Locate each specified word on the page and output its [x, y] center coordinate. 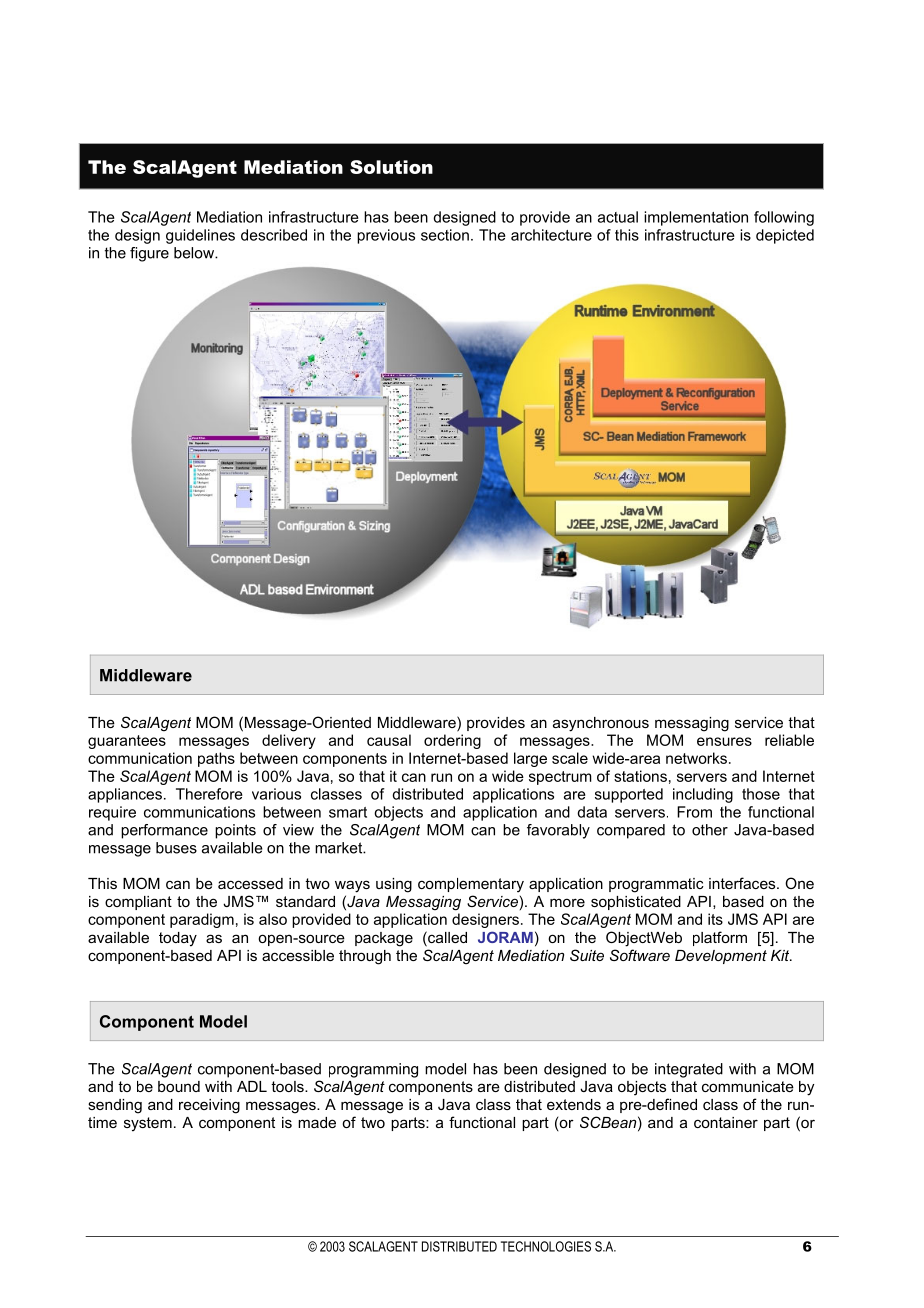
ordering [452, 741]
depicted [785, 236]
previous [386, 236]
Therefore [209, 794]
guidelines [200, 236]
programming [373, 1070]
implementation [696, 218]
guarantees [127, 742]
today [178, 939]
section [445, 235]
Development [721, 957]
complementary [471, 885]
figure [149, 254]
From [694, 812]
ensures [724, 741]
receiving [209, 1106]
